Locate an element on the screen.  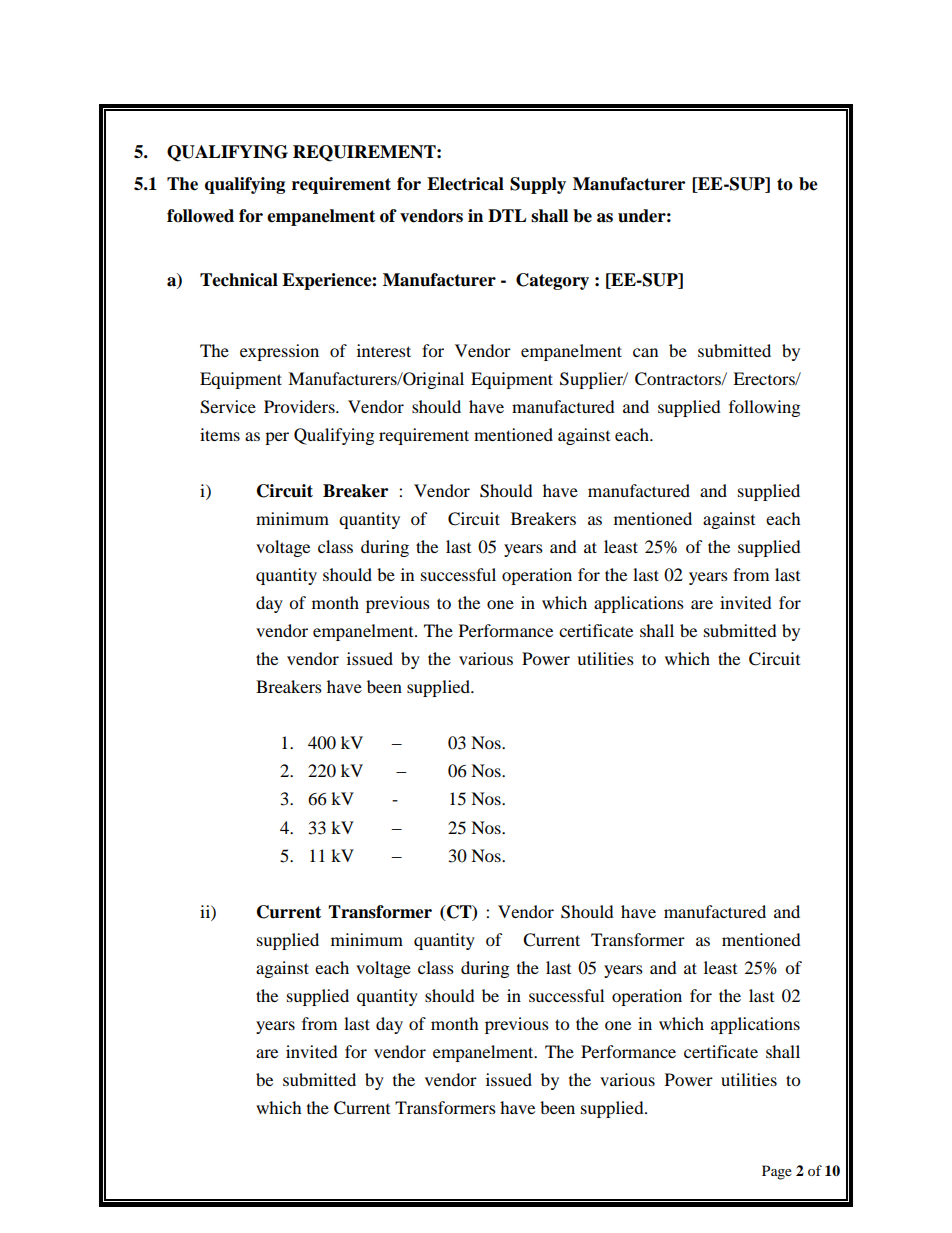
Technical is located at coordinates (239, 280).
